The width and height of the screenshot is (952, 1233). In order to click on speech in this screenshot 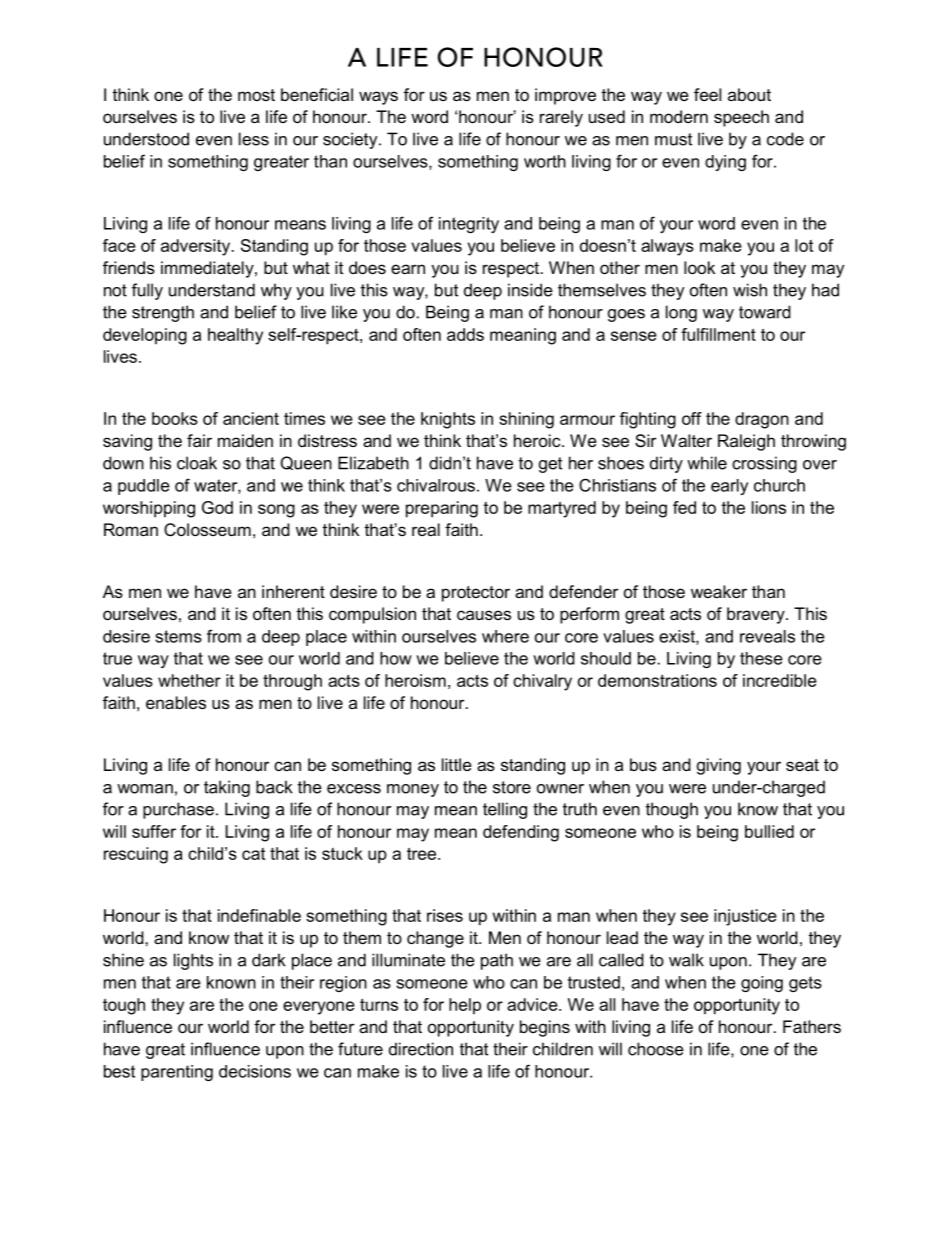, I will do `click(741, 118)`.
